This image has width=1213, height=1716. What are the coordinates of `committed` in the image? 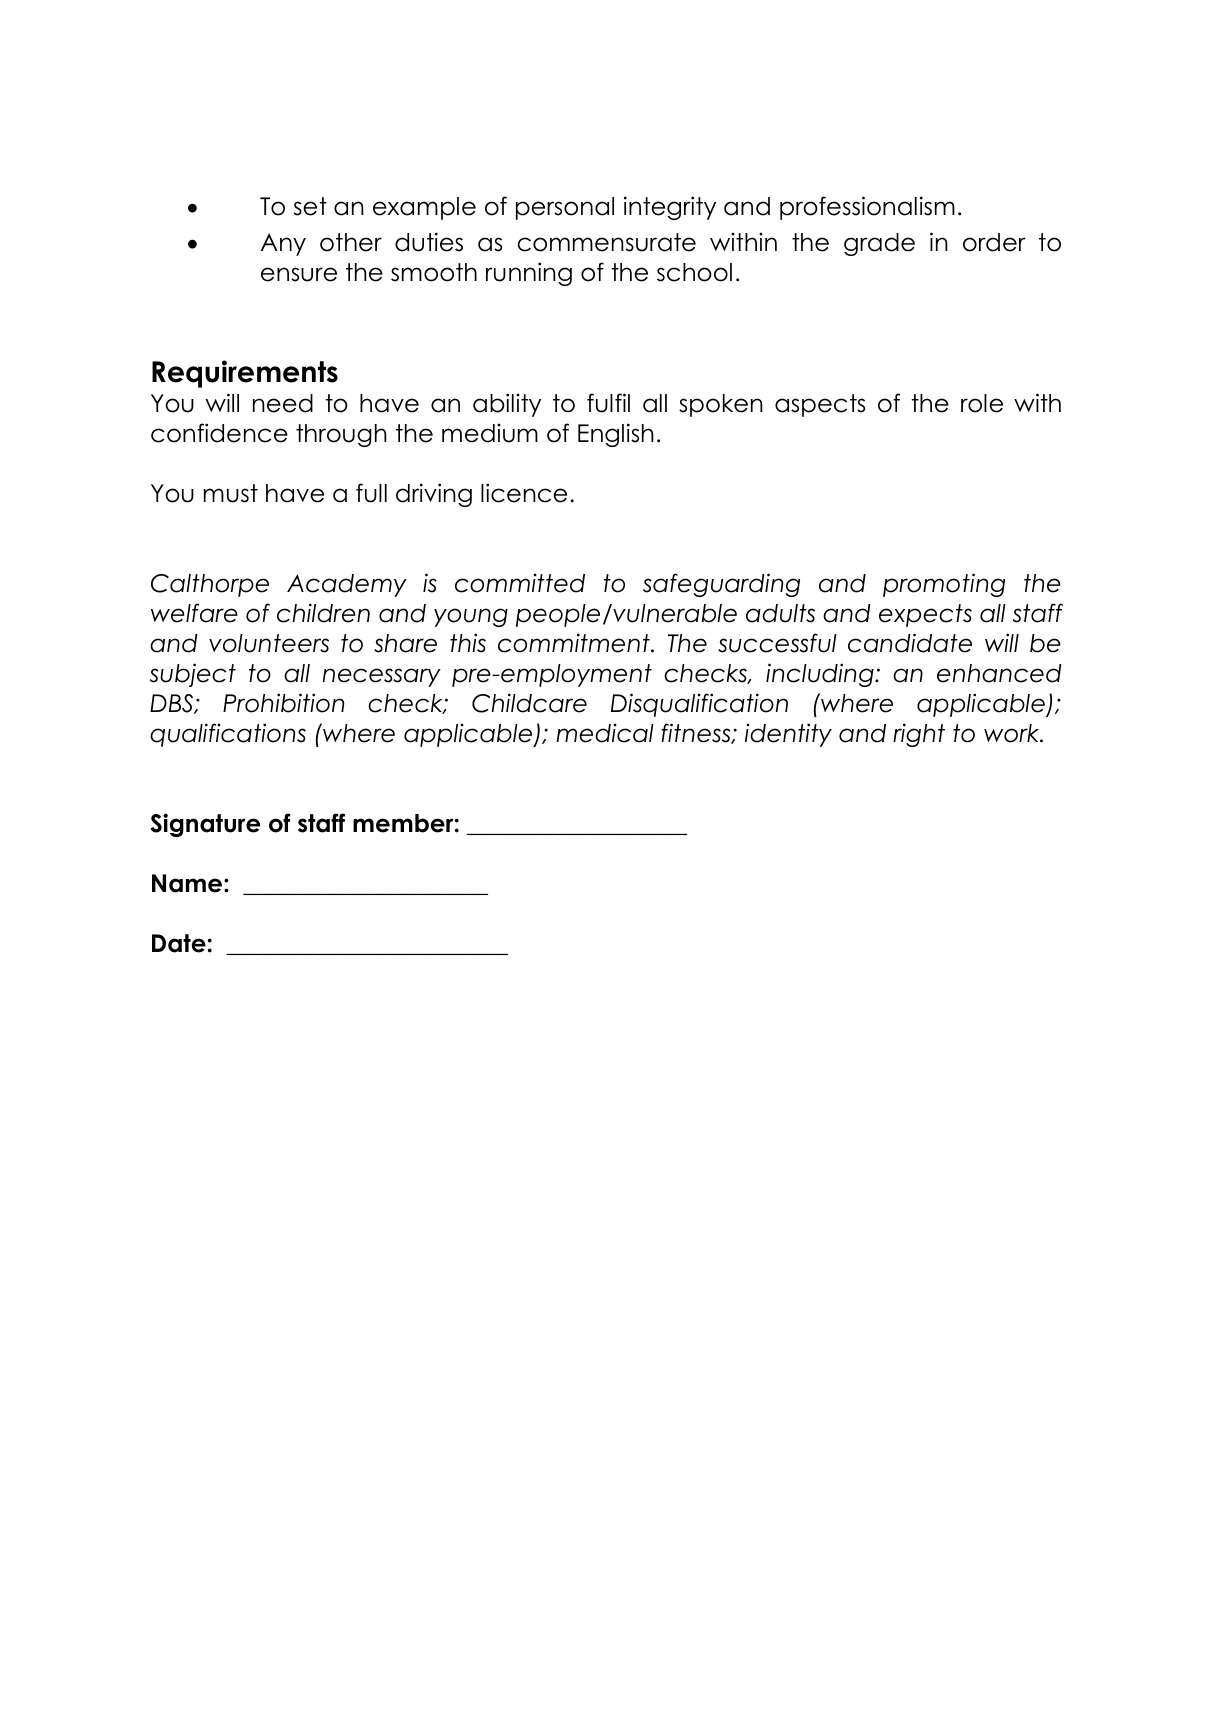 It's located at (520, 583).
